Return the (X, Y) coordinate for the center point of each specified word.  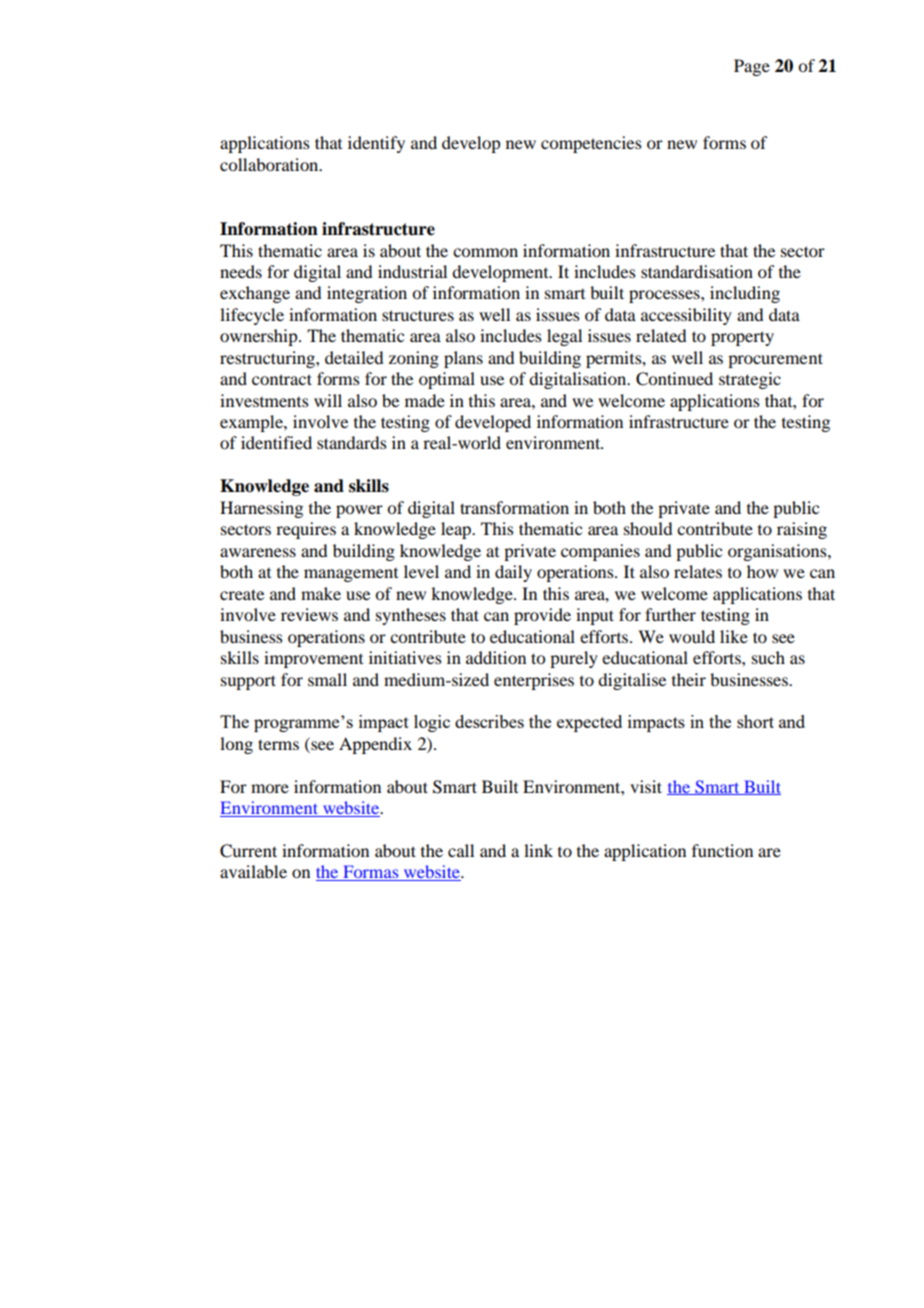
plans (463, 359)
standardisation (697, 271)
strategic (750, 380)
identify (376, 144)
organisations (778, 552)
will (328, 400)
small (327, 679)
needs (241, 271)
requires (306, 530)
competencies (591, 144)
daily (513, 573)
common (485, 252)
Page (752, 67)
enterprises (534, 681)
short (755, 721)
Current (248, 851)
